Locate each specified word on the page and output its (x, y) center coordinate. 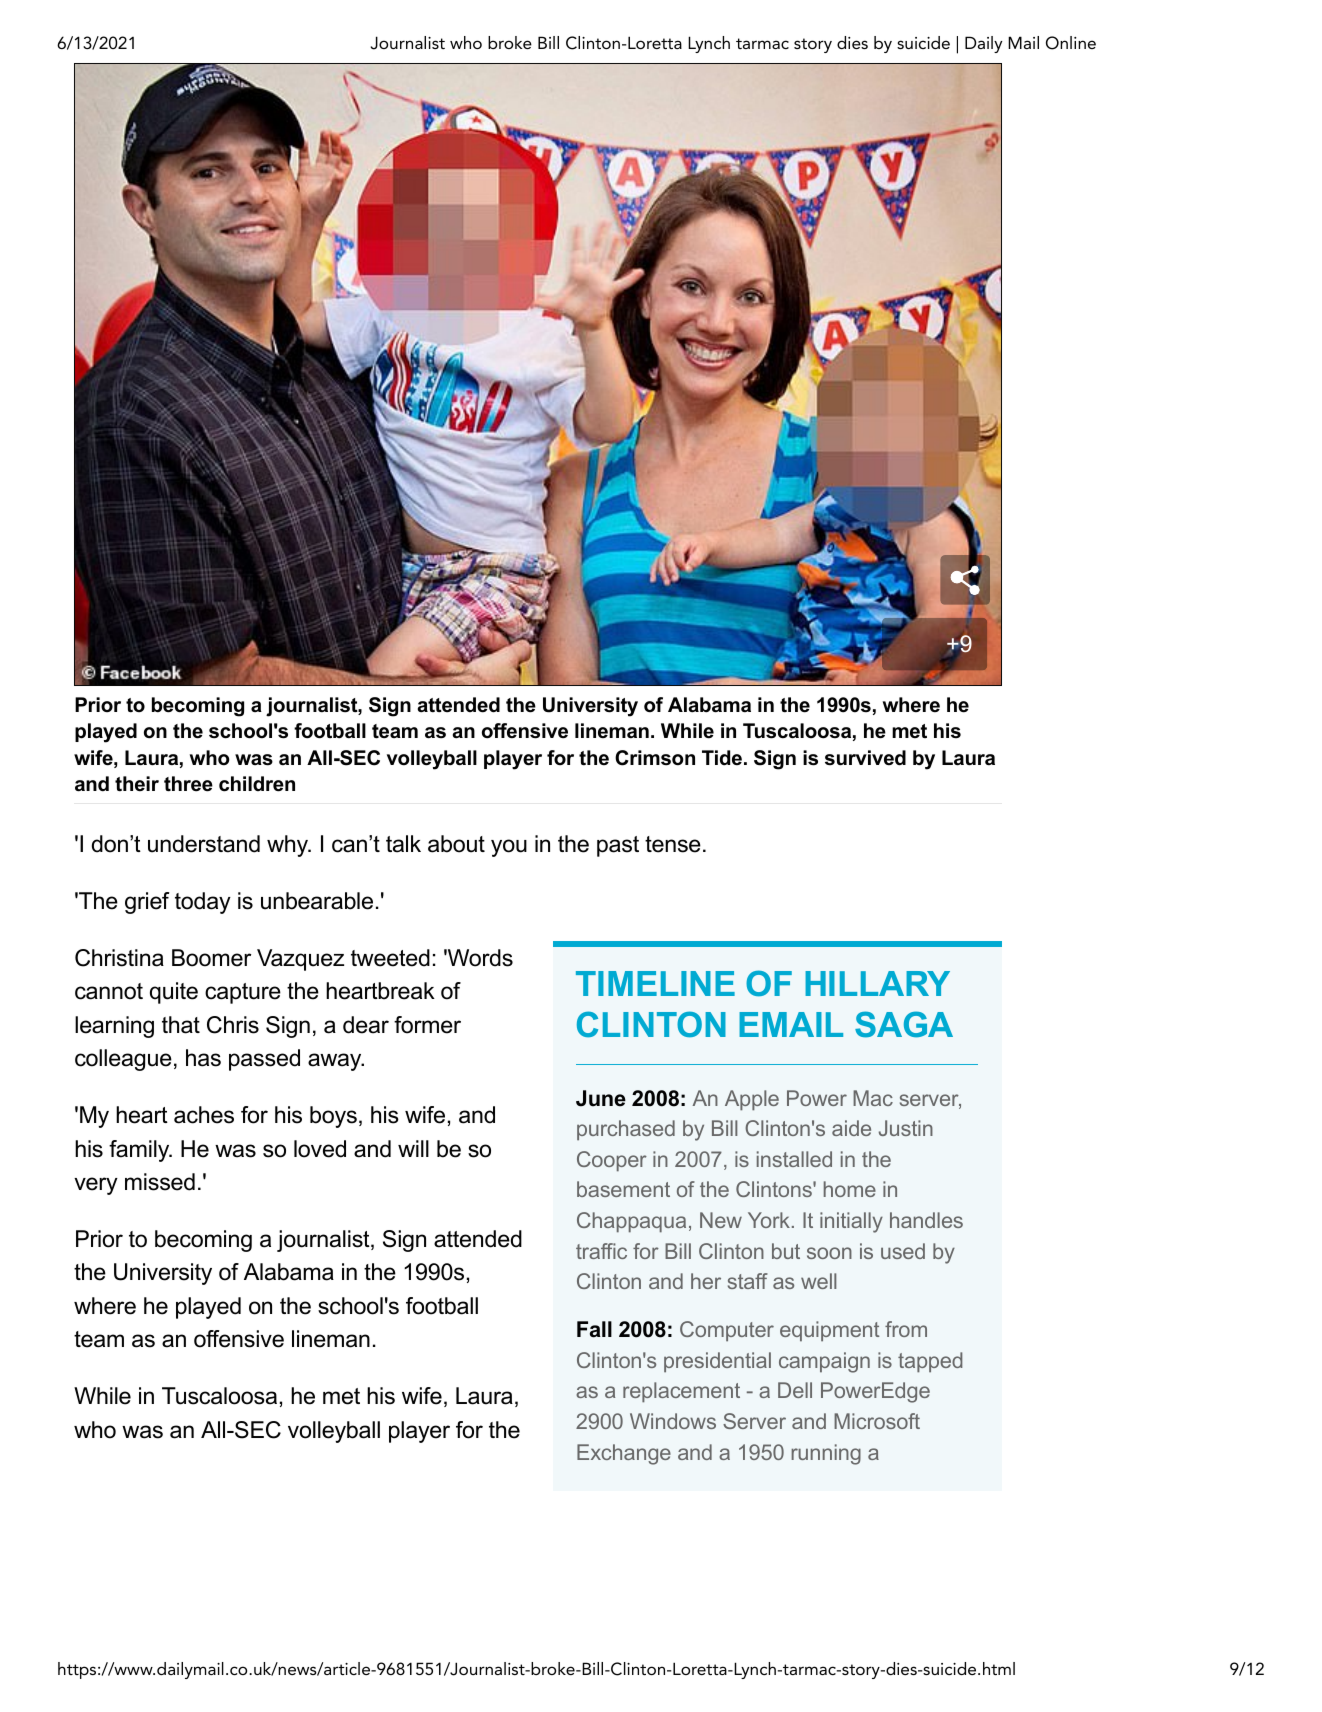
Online (1071, 43)
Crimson (655, 758)
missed (160, 1182)
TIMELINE (655, 983)
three (188, 784)
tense (673, 844)
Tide (722, 758)
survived (865, 758)
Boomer (211, 958)
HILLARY (877, 983)
